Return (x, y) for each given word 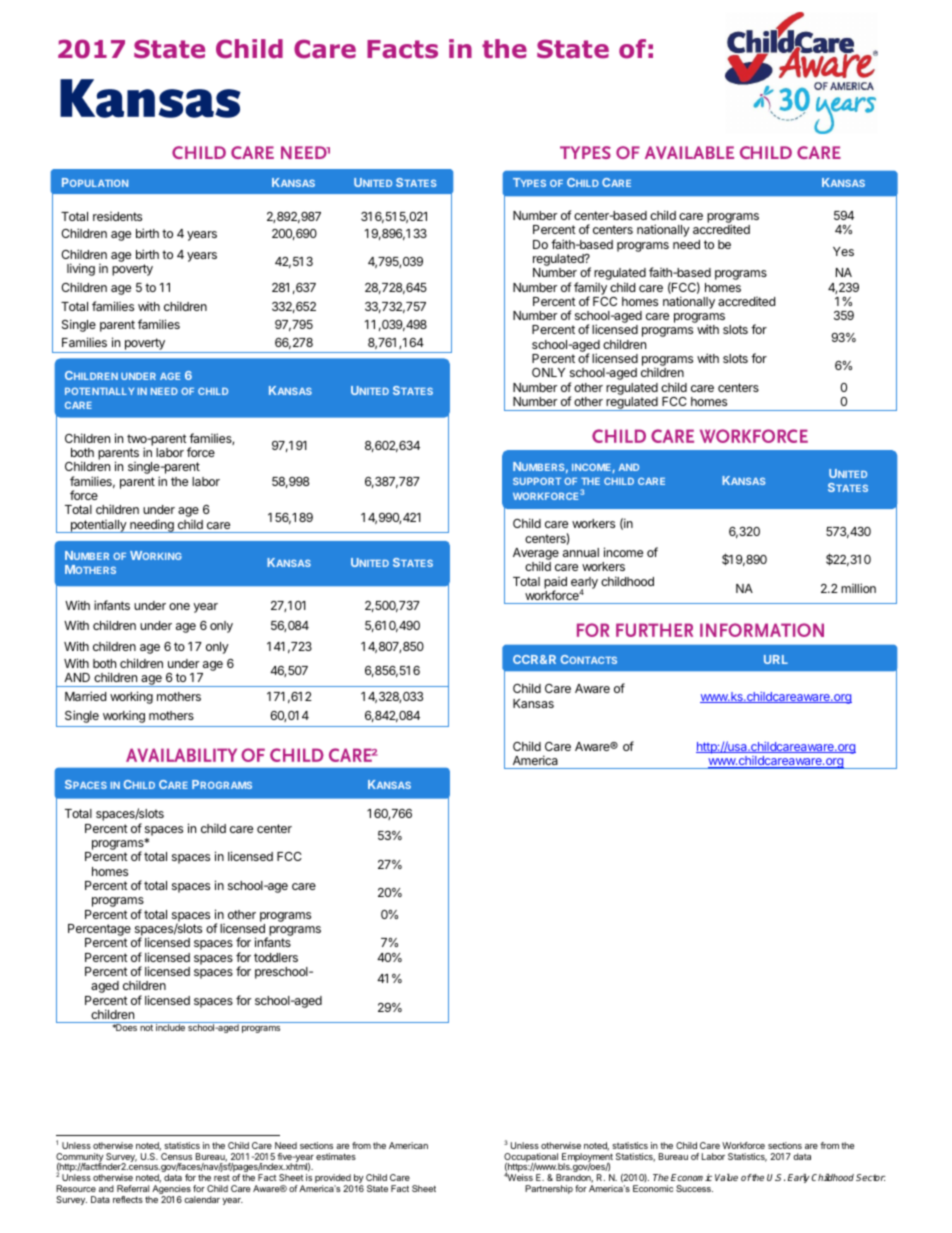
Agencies (171, 1191)
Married (85, 696)
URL (776, 659)
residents (117, 216)
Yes (843, 251)
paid (555, 584)
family (590, 289)
